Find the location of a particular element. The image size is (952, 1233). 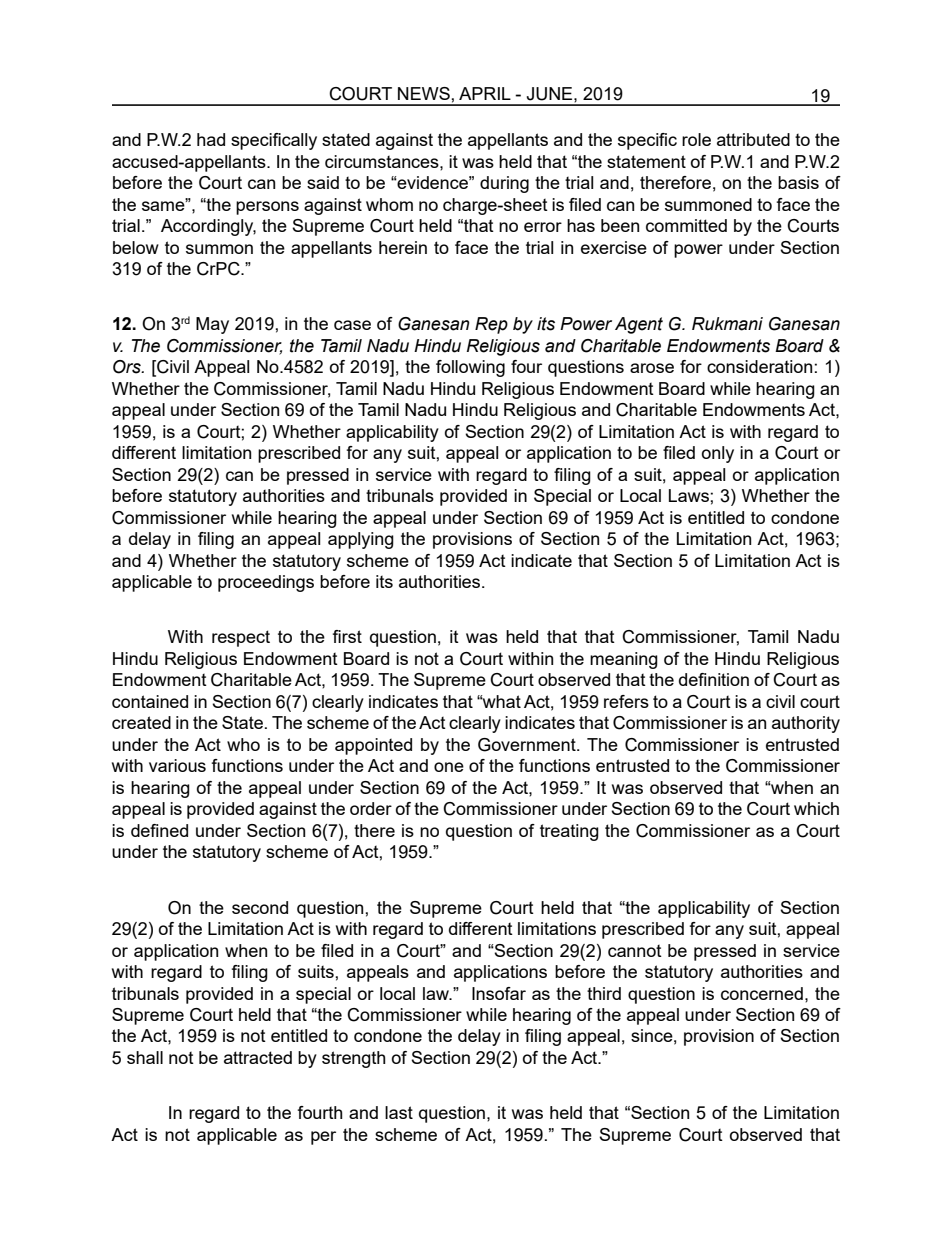

had is located at coordinates (211, 139).
